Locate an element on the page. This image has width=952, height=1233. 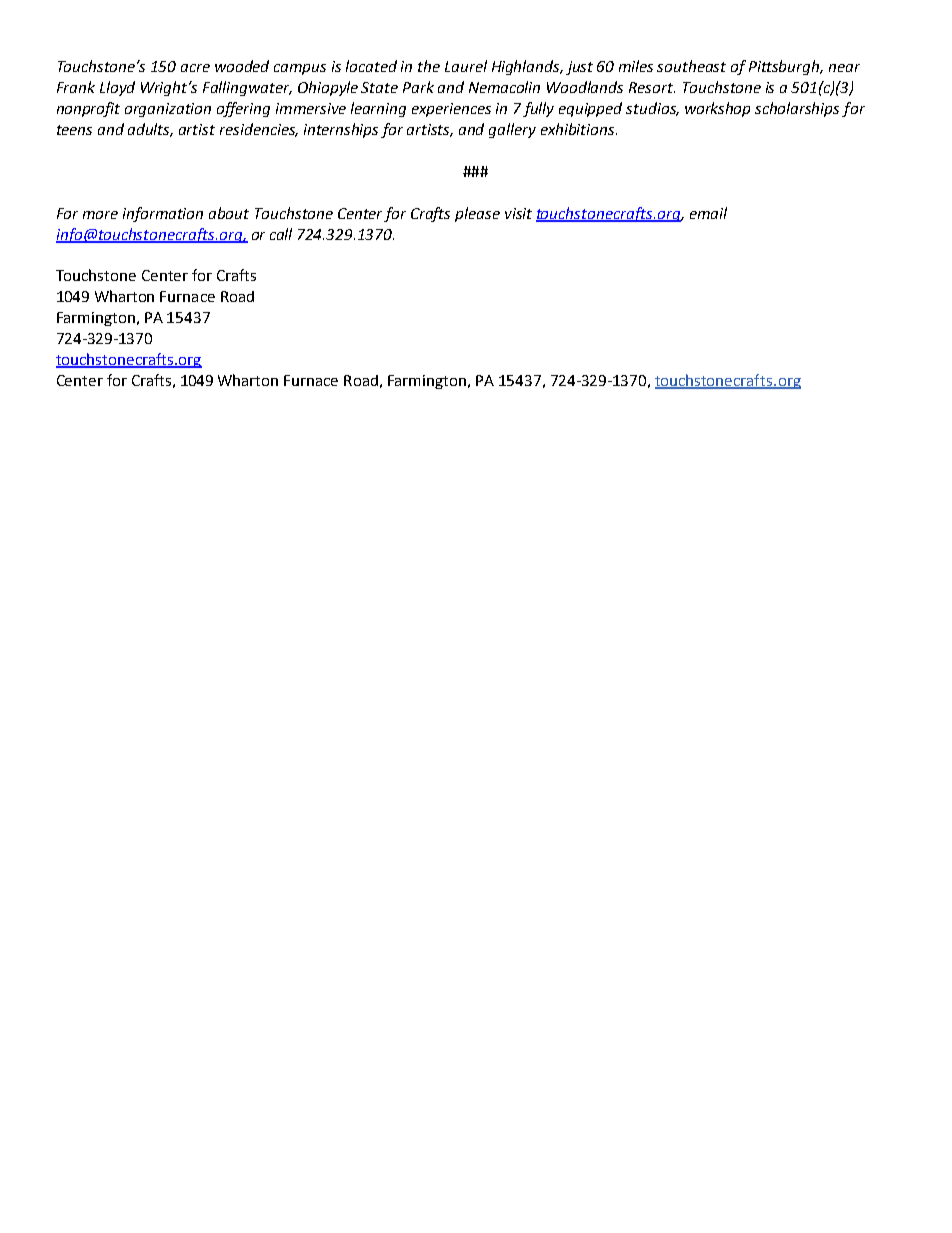
adults is located at coordinates (150, 130).
